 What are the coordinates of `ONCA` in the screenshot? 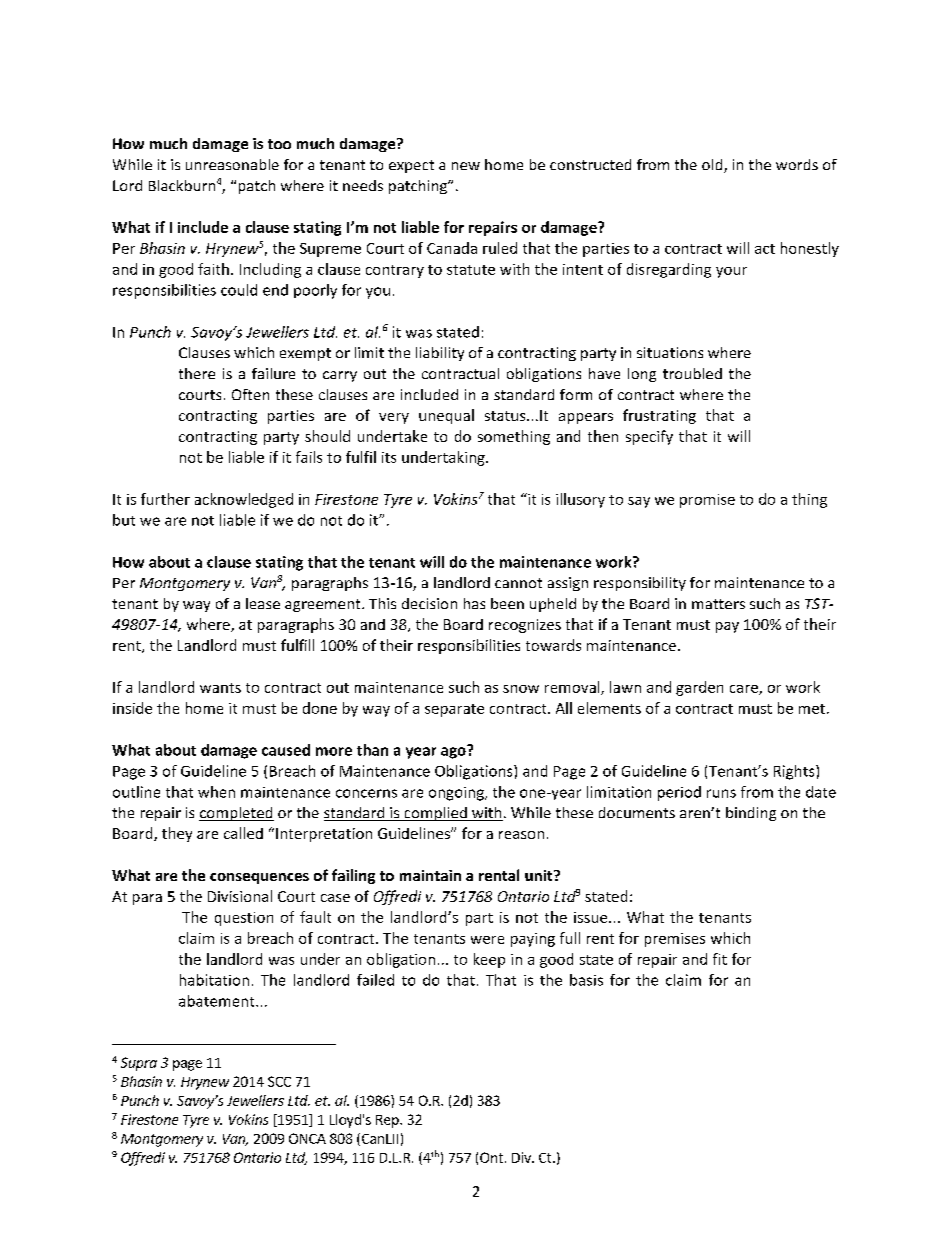 It's located at (307, 1138).
